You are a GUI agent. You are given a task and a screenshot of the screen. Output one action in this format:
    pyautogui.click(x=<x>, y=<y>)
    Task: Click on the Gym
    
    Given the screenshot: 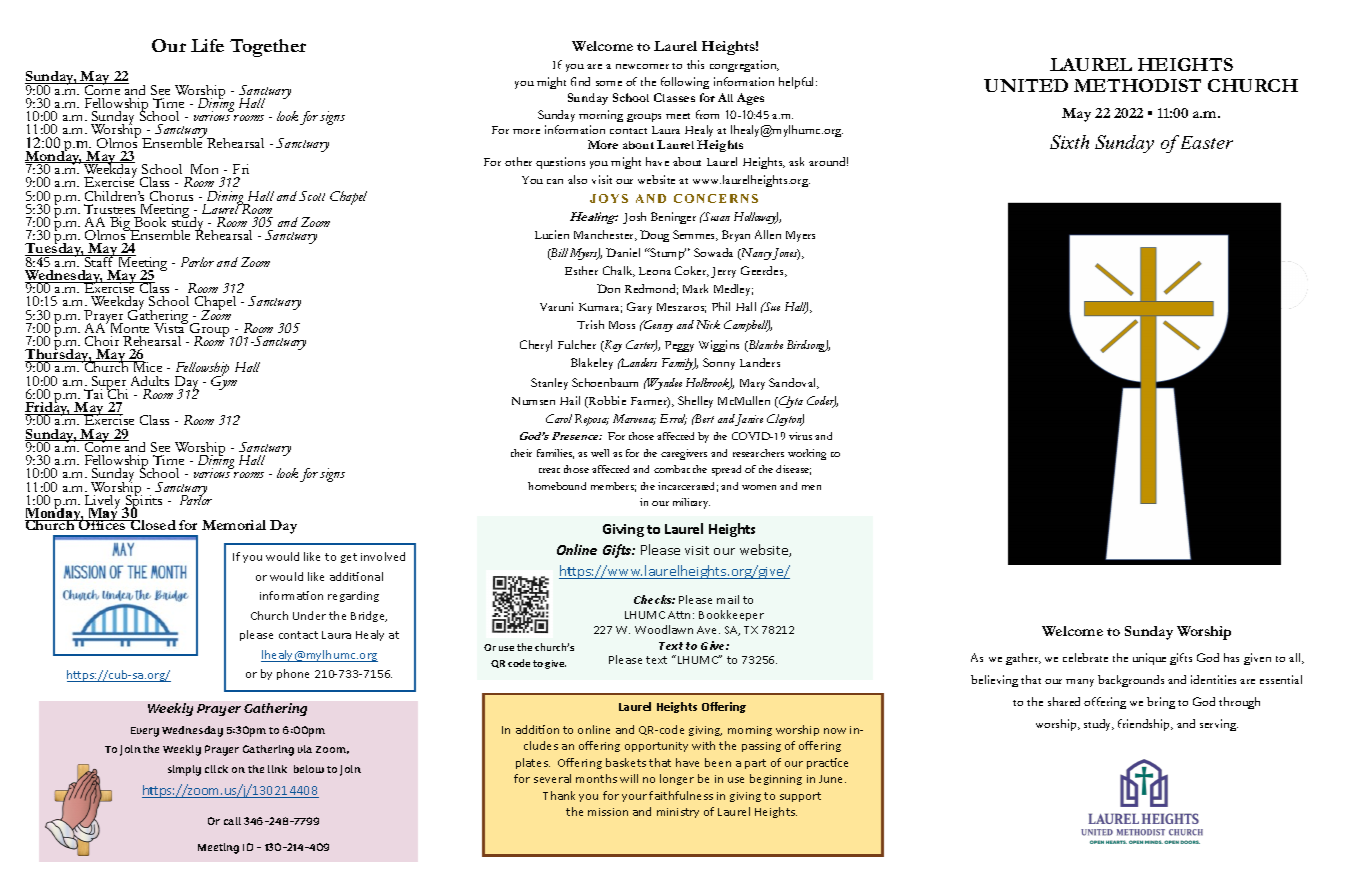 What is the action you would take?
    pyautogui.click(x=224, y=382)
